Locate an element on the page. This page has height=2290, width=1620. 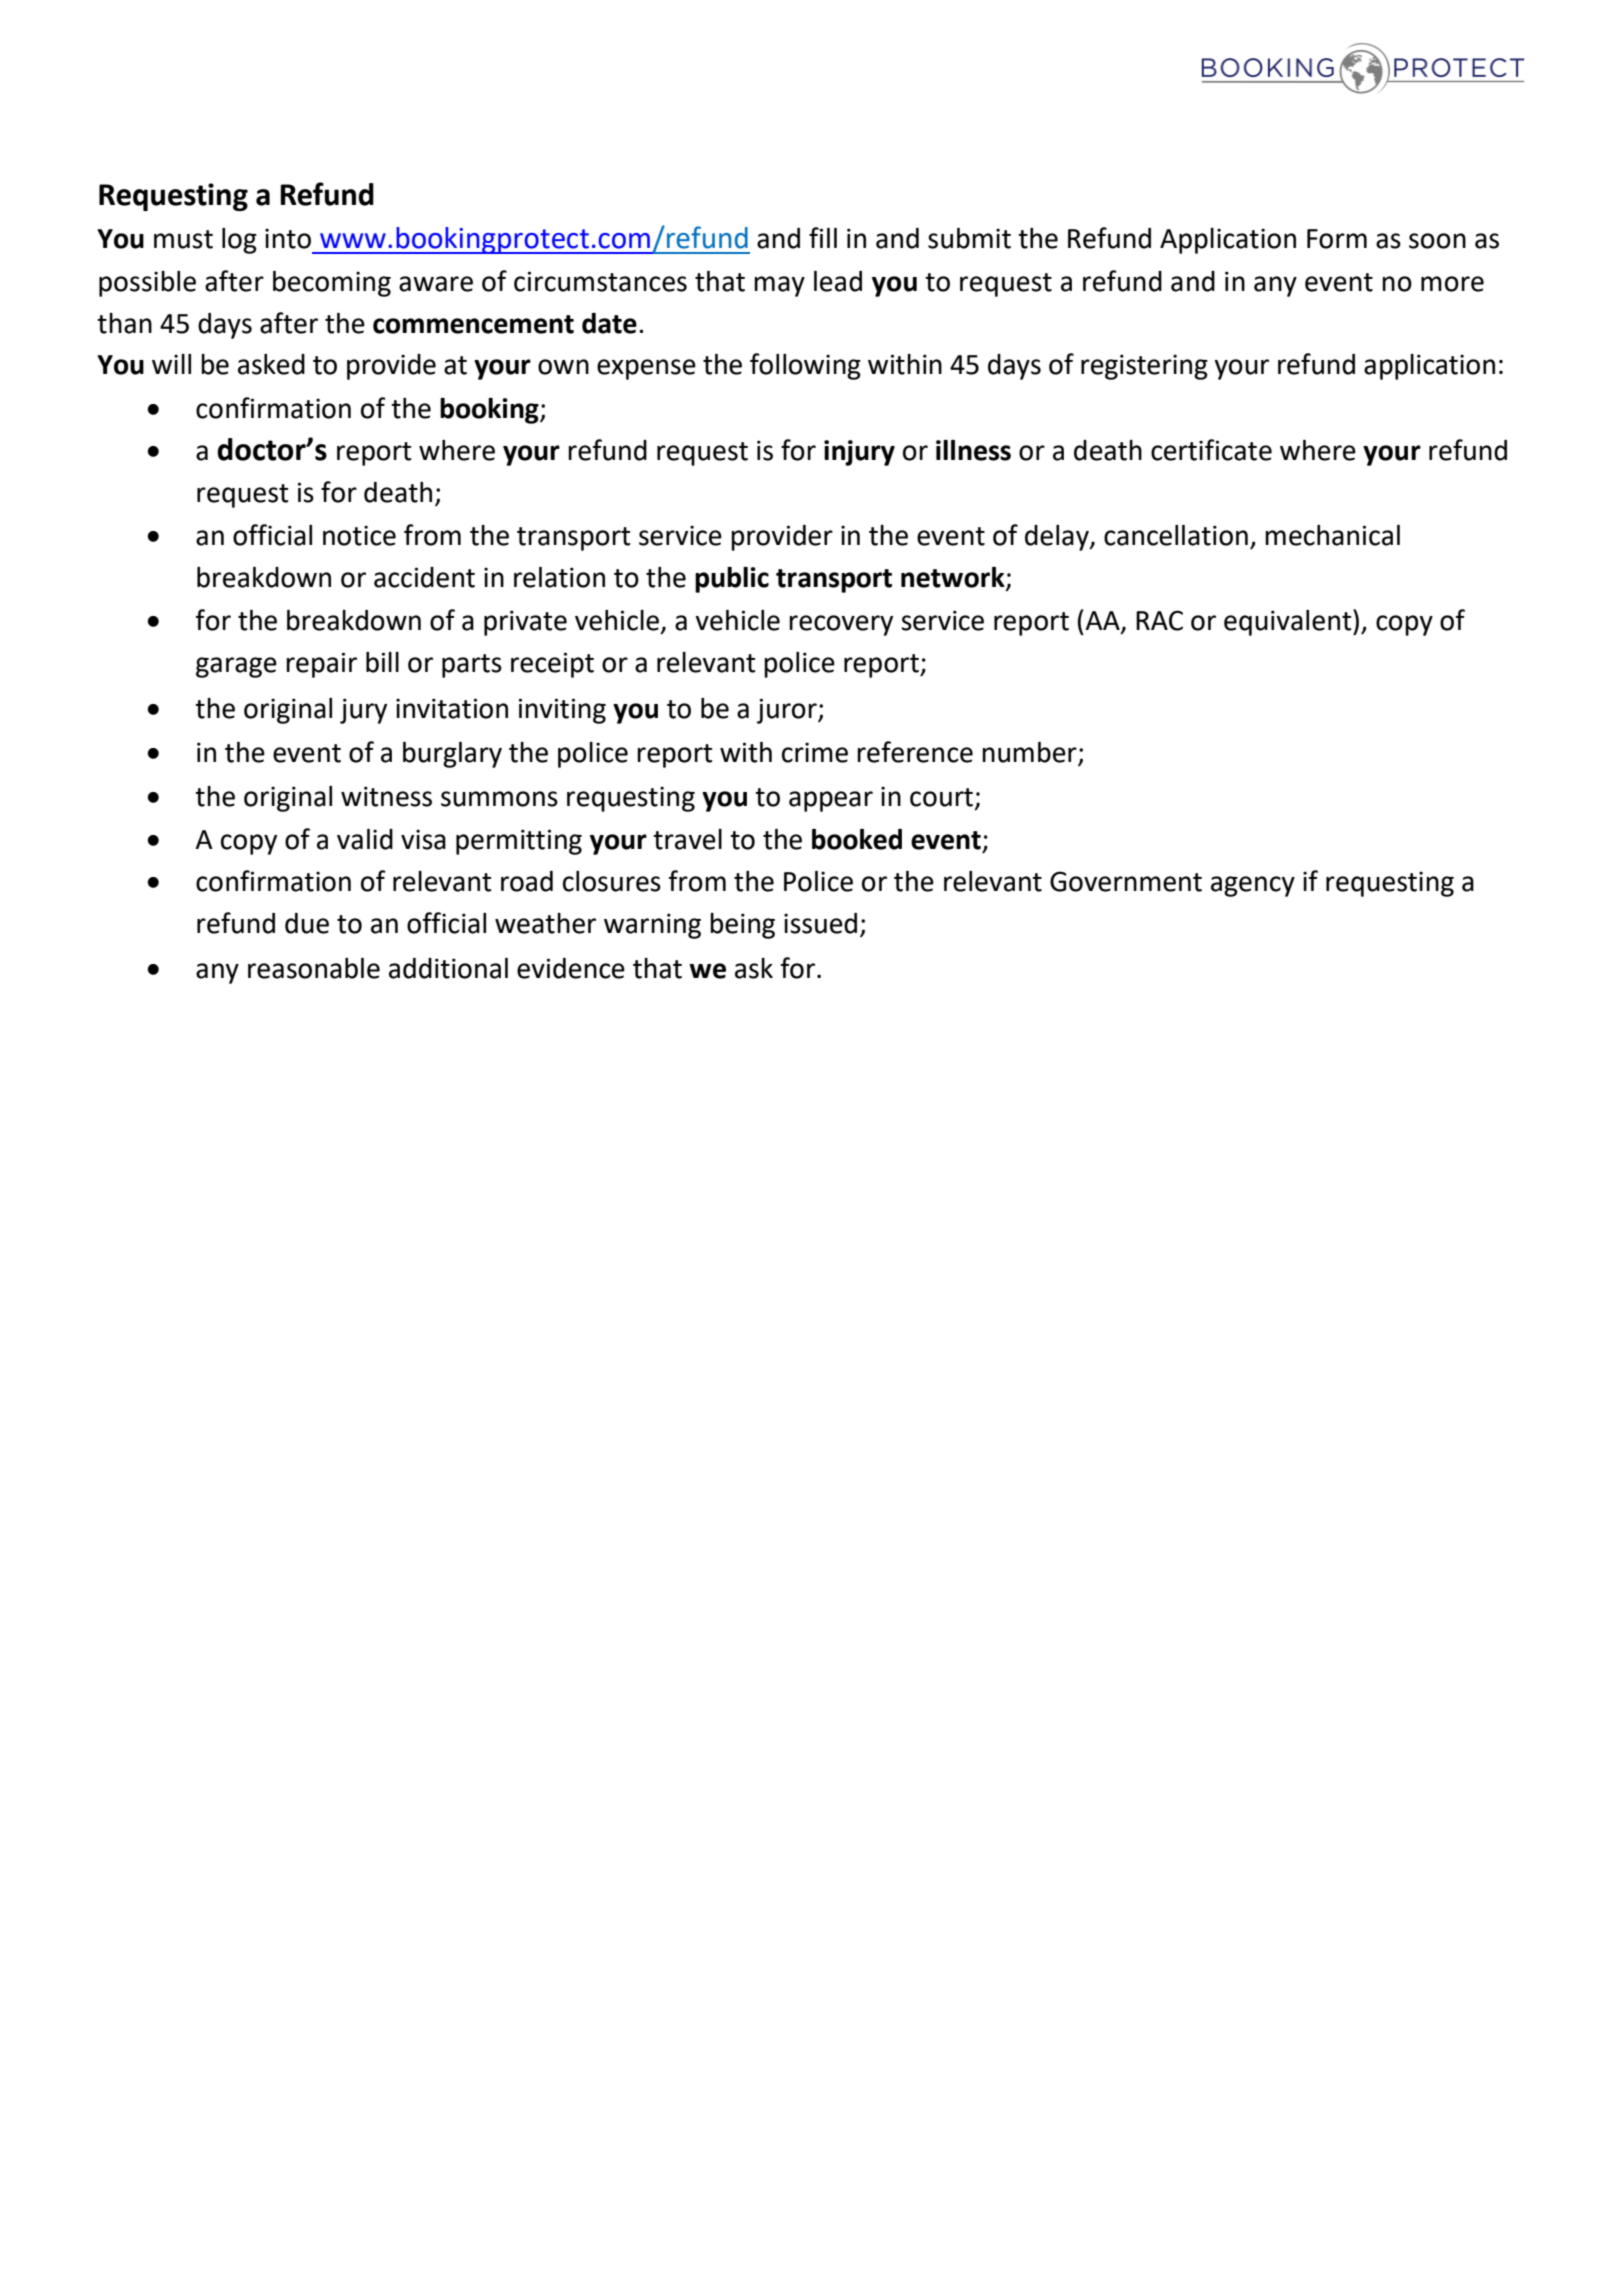
accident is located at coordinates (424, 577).
